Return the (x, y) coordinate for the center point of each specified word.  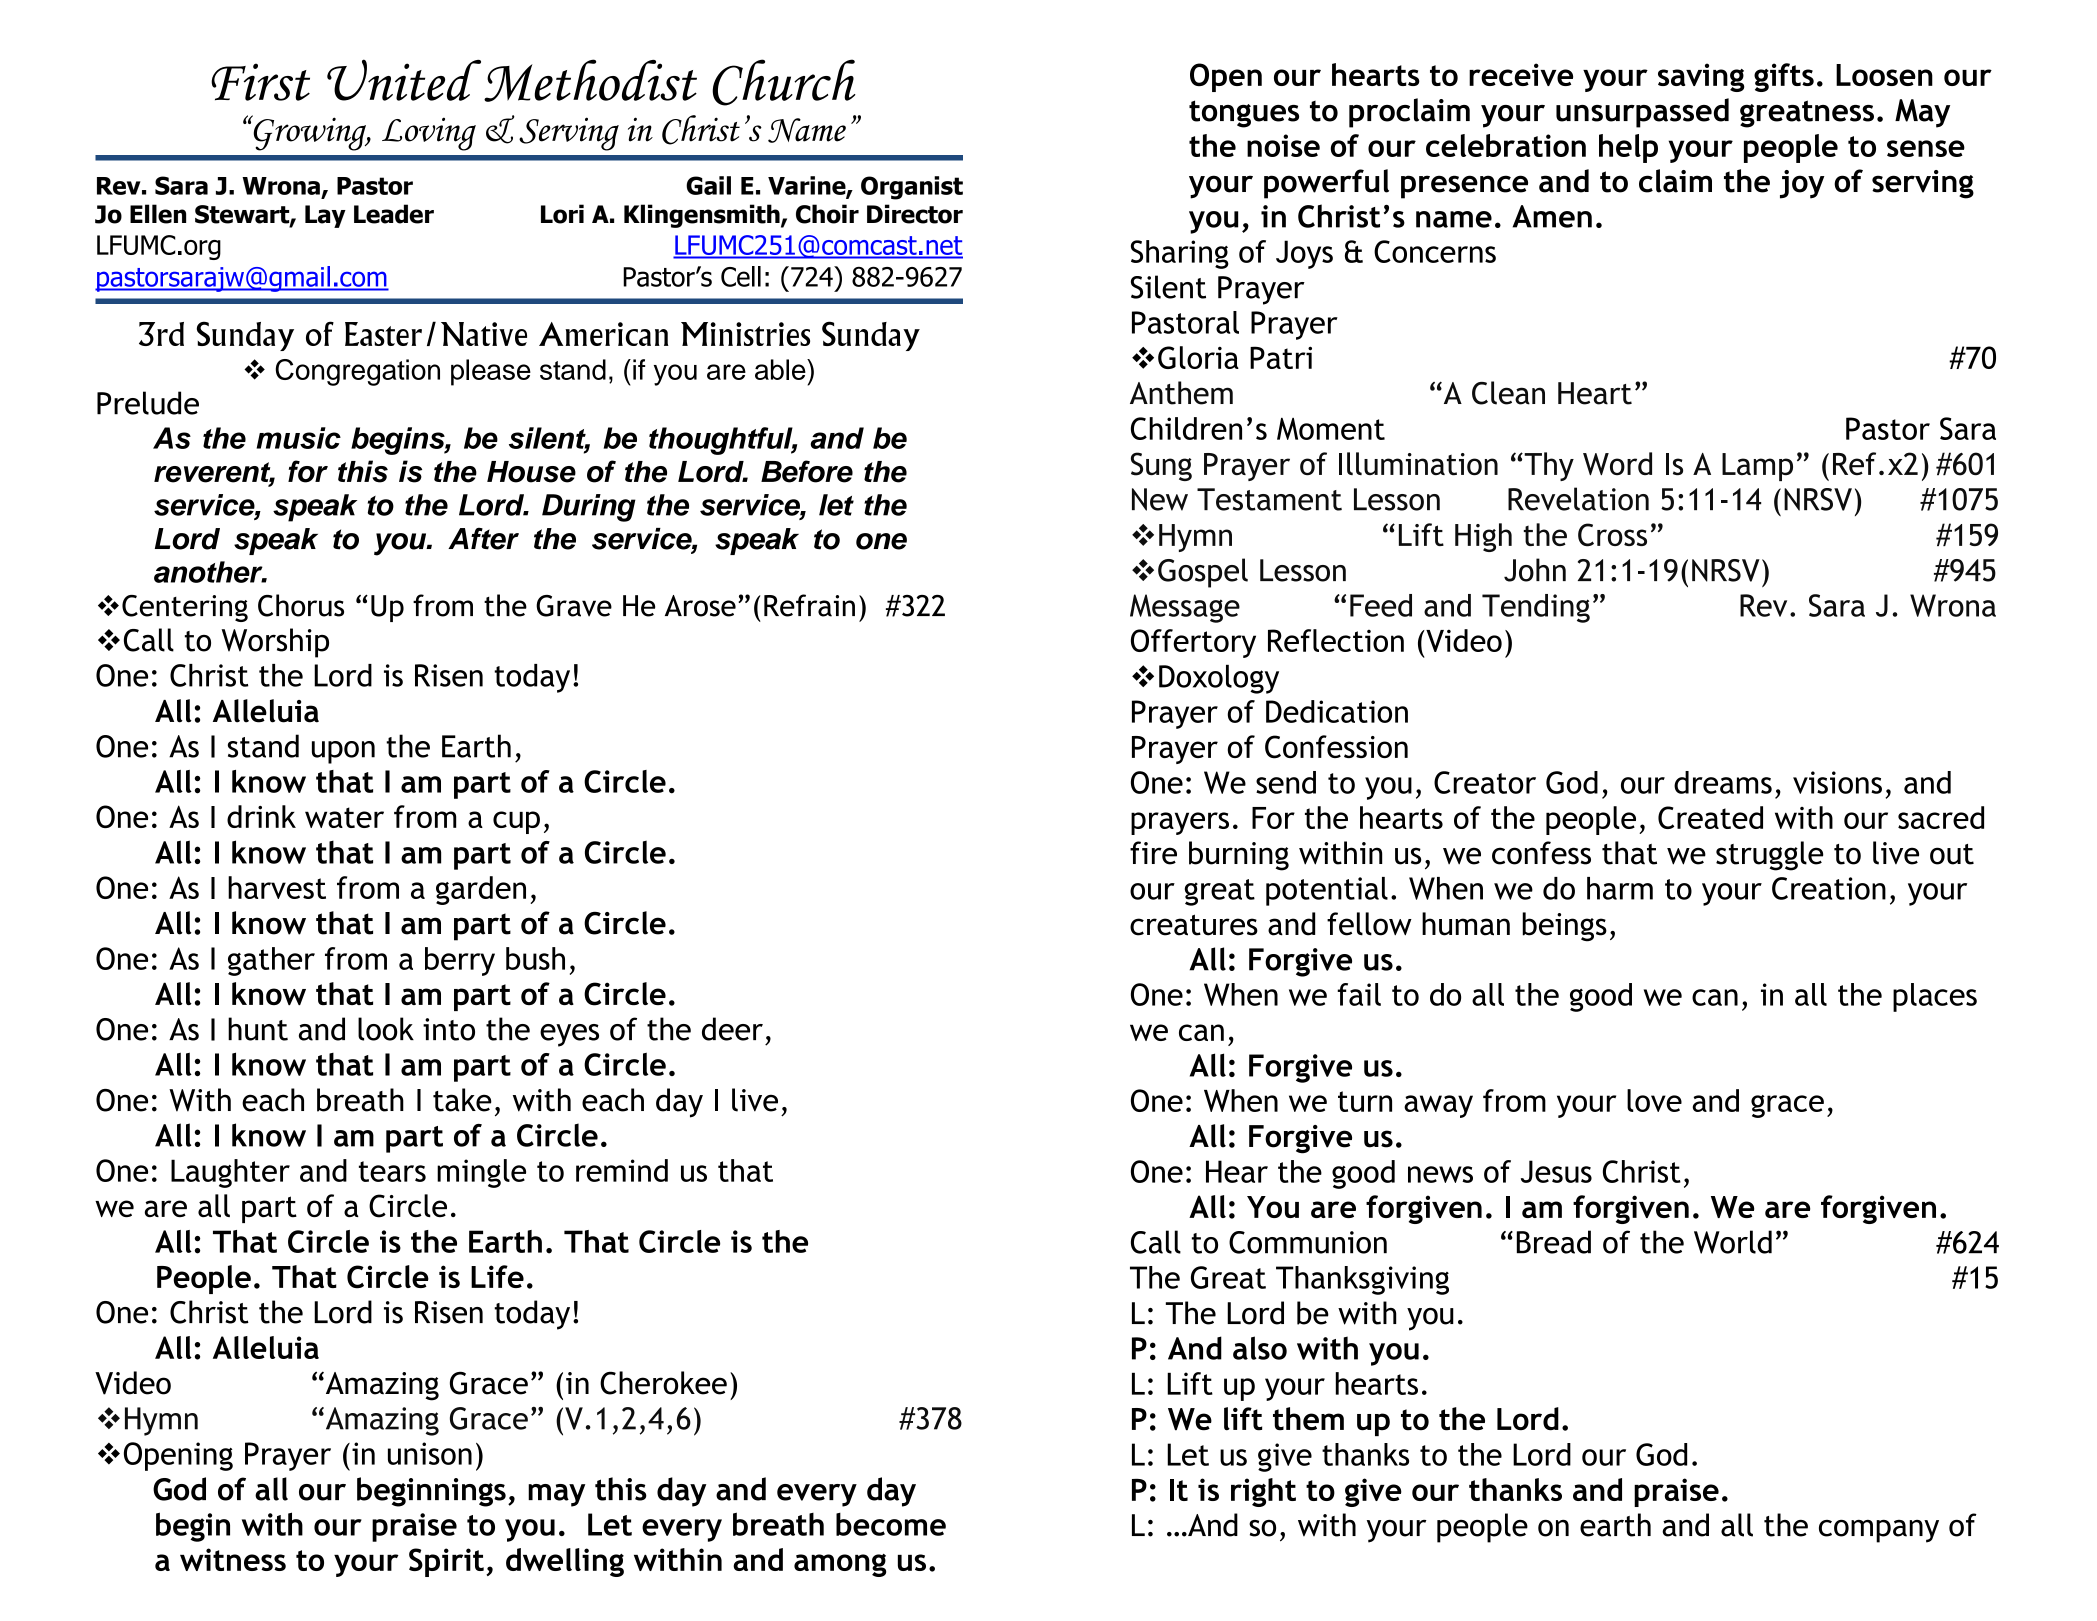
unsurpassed (1642, 113)
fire (1153, 853)
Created (1710, 817)
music (299, 438)
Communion (1308, 1242)
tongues (1244, 114)
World (1733, 1242)
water (344, 817)
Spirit (446, 1562)
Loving (429, 134)
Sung (1161, 466)
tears (392, 1171)
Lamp (1757, 467)
